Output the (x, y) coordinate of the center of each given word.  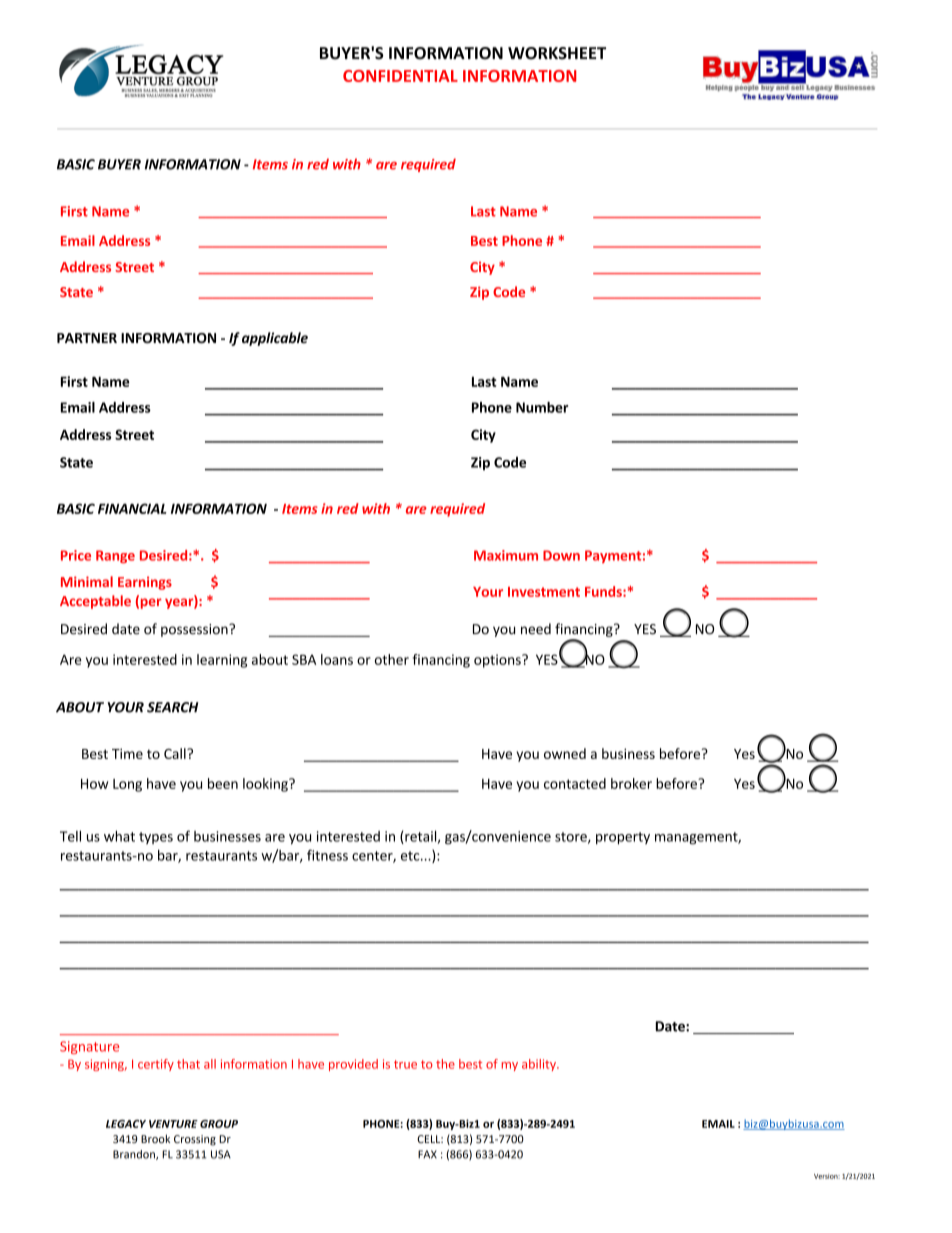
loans (337, 659)
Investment (544, 592)
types (156, 838)
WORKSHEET (557, 53)
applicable (275, 339)
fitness (327, 855)
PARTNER (87, 338)
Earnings (145, 583)
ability (540, 1065)
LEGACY (126, 1124)
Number (542, 407)
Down (561, 555)
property (623, 838)
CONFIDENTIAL (400, 76)
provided (353, 1065)
